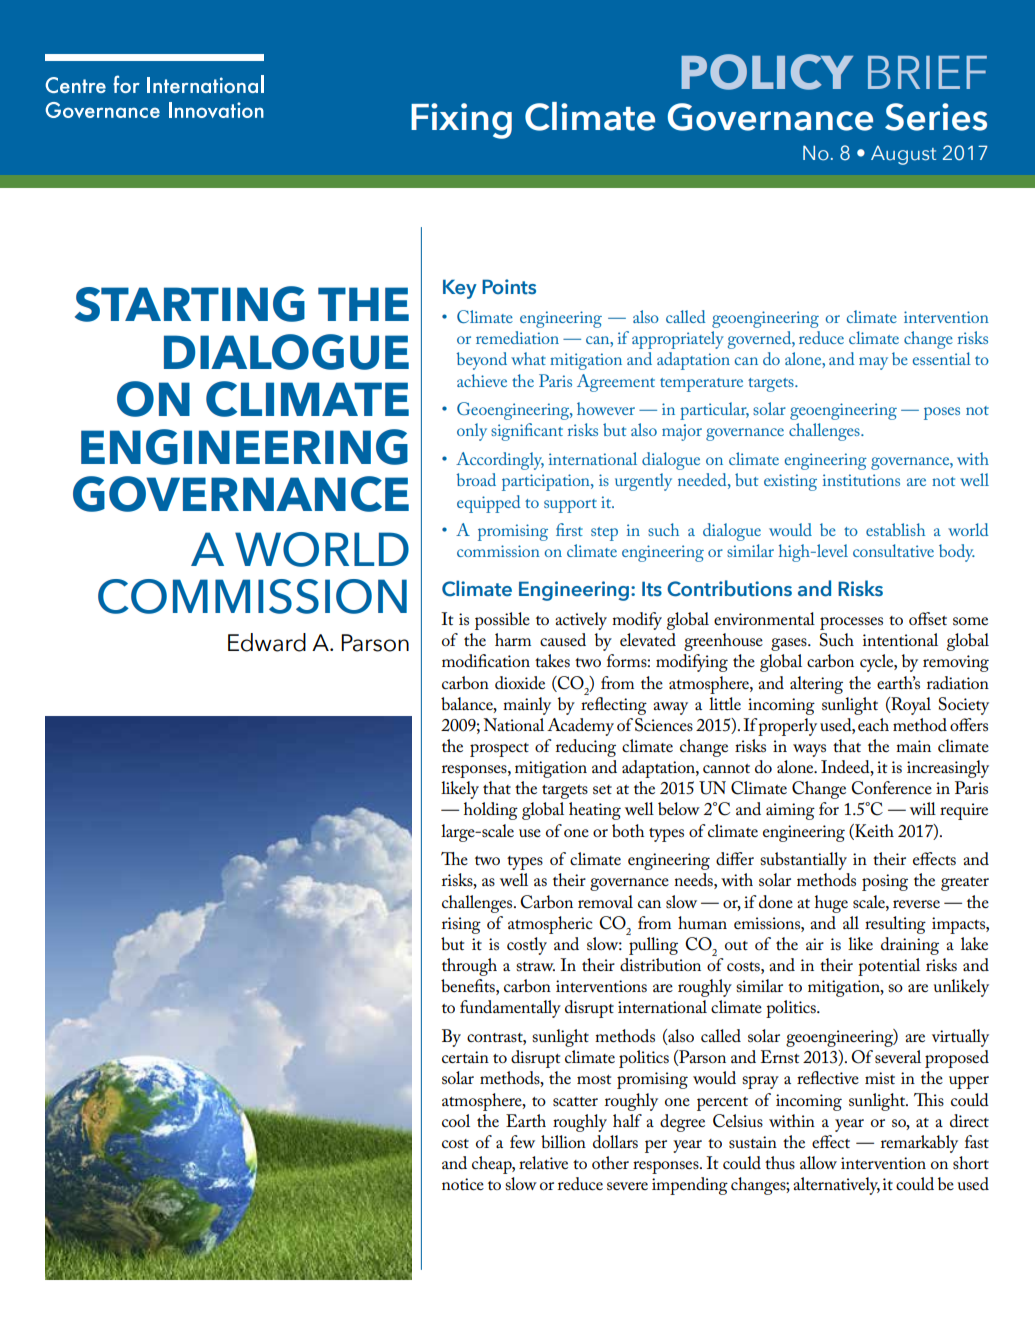  I want to click on only, so click(472, 432).
